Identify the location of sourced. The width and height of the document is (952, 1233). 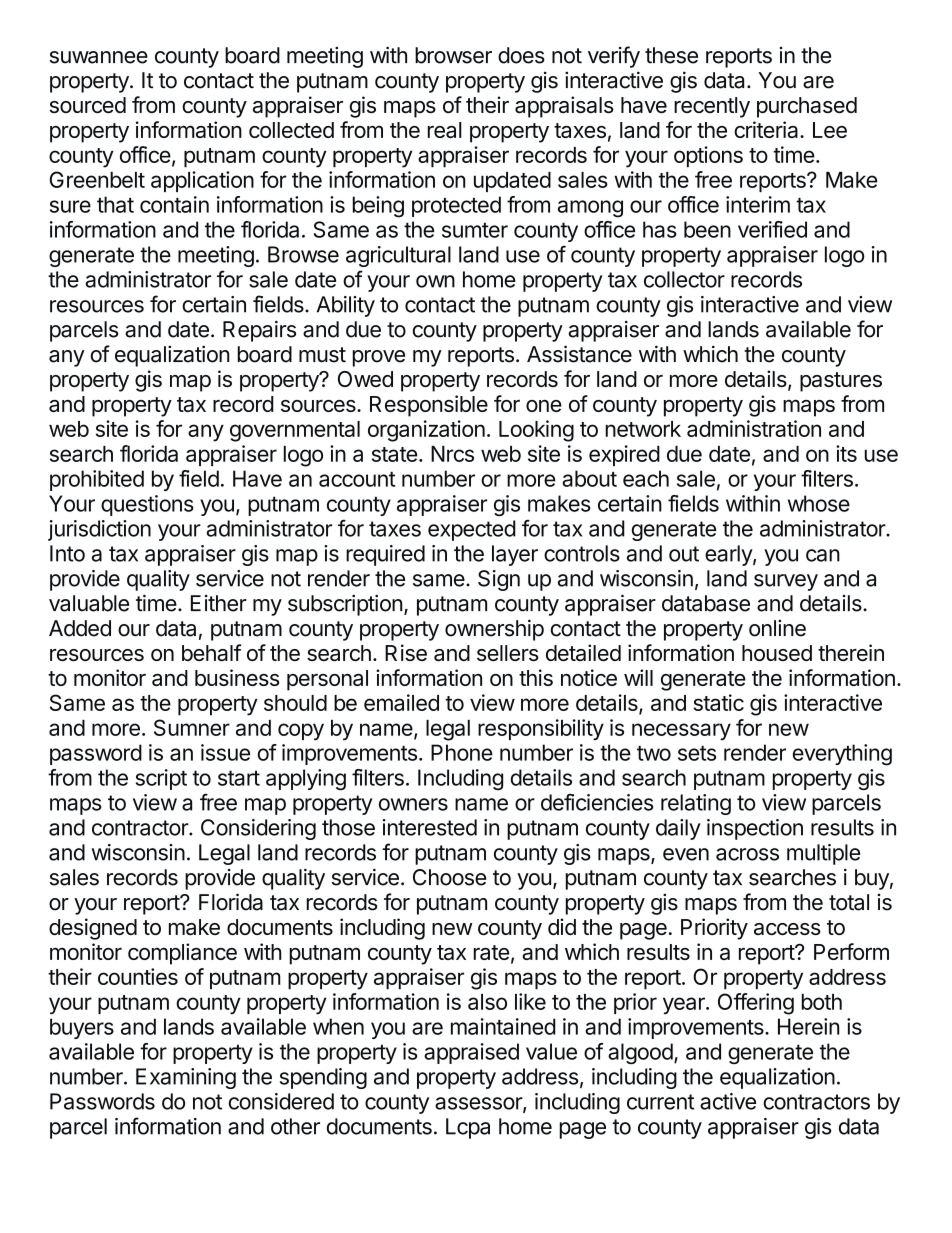
(87, 105).
